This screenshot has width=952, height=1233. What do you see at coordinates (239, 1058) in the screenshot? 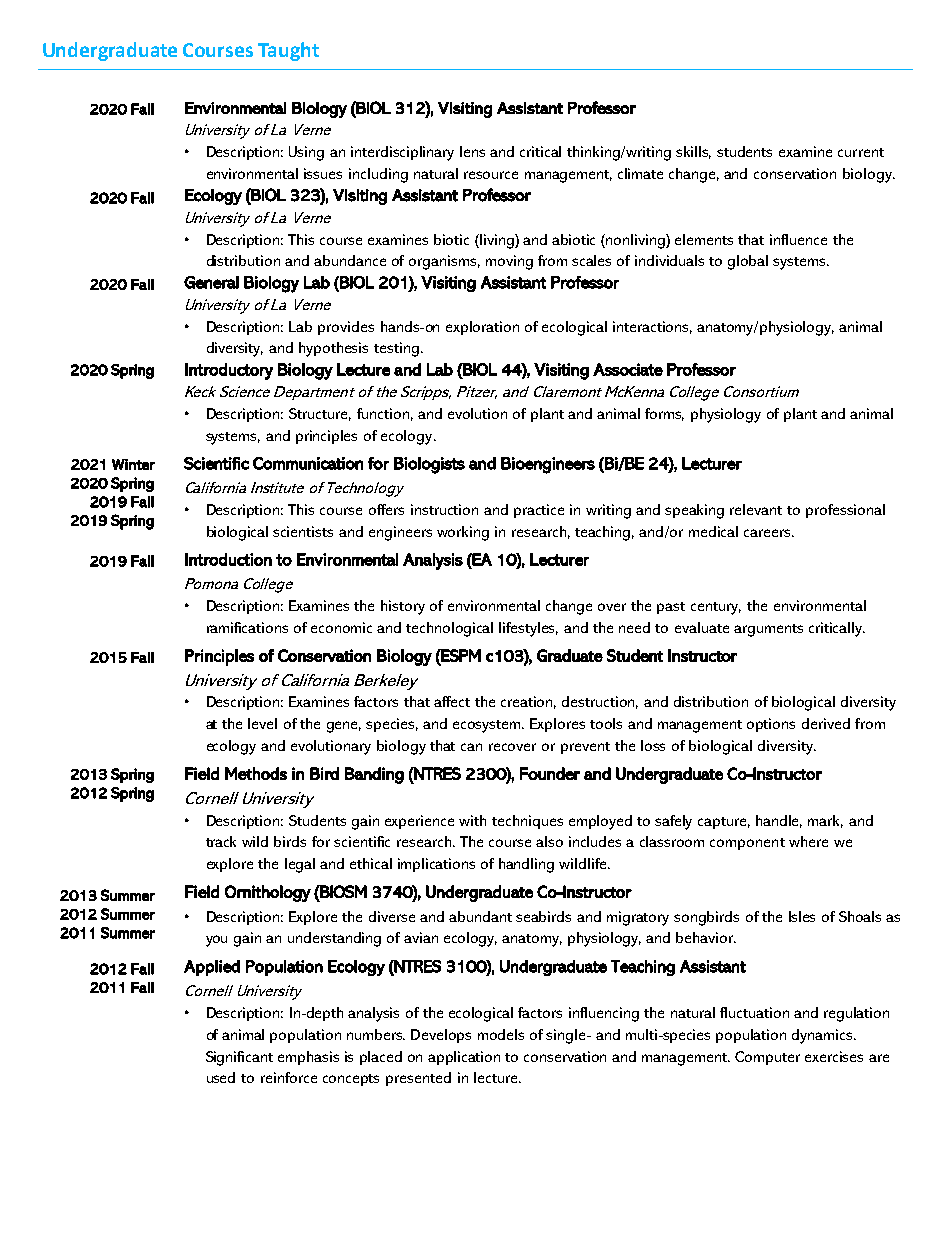
I see `Significant` at bounding box center [239, 1058].
